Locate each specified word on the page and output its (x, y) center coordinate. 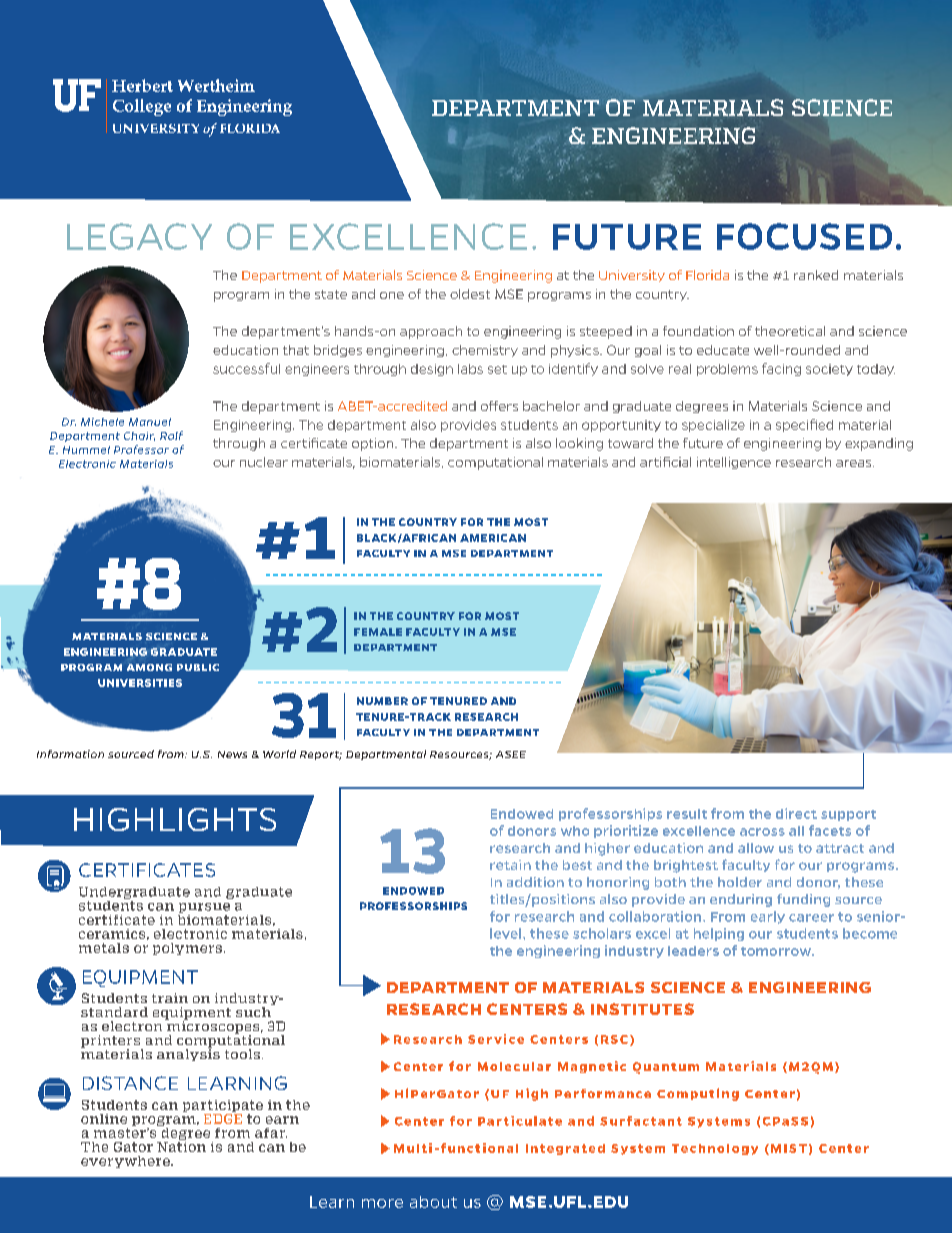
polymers (187, 949)
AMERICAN (493, 538)
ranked (816, 275)
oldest (470, 294)
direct (796, 813)
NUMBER (382, 701)
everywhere (126, 1162)
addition (535, 882)
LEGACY (139, 236)
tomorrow (777, 951)
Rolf (171, 435)
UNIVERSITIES (140, 683)
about (433, 1202)
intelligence (734, 463)
